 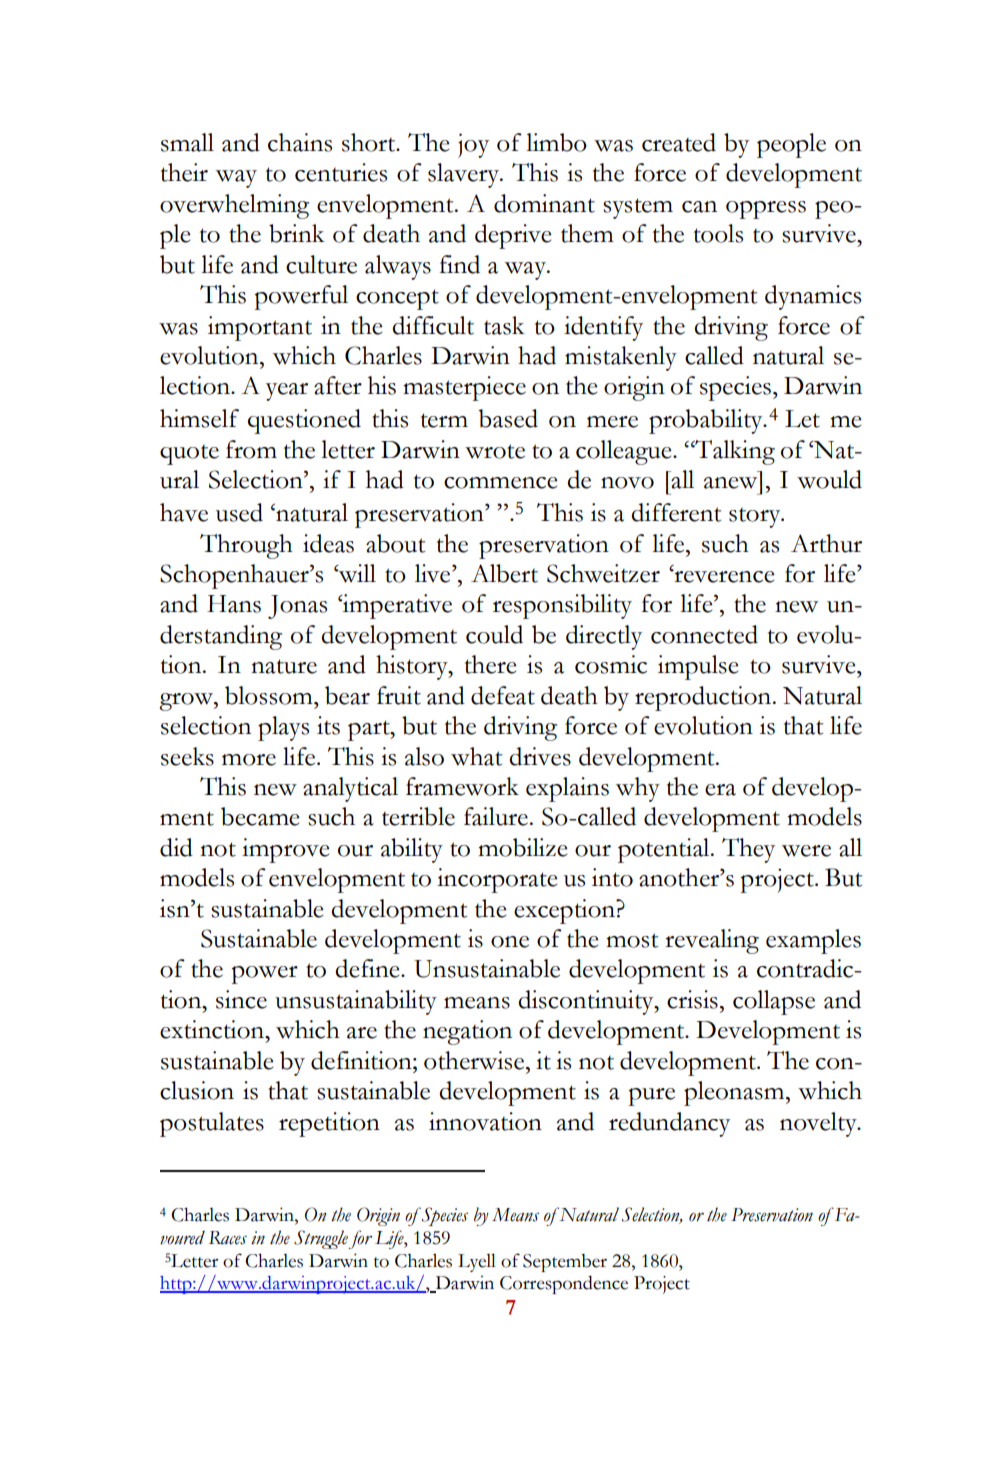 I want to click on overwhelming, so click(x=234, y=206).
